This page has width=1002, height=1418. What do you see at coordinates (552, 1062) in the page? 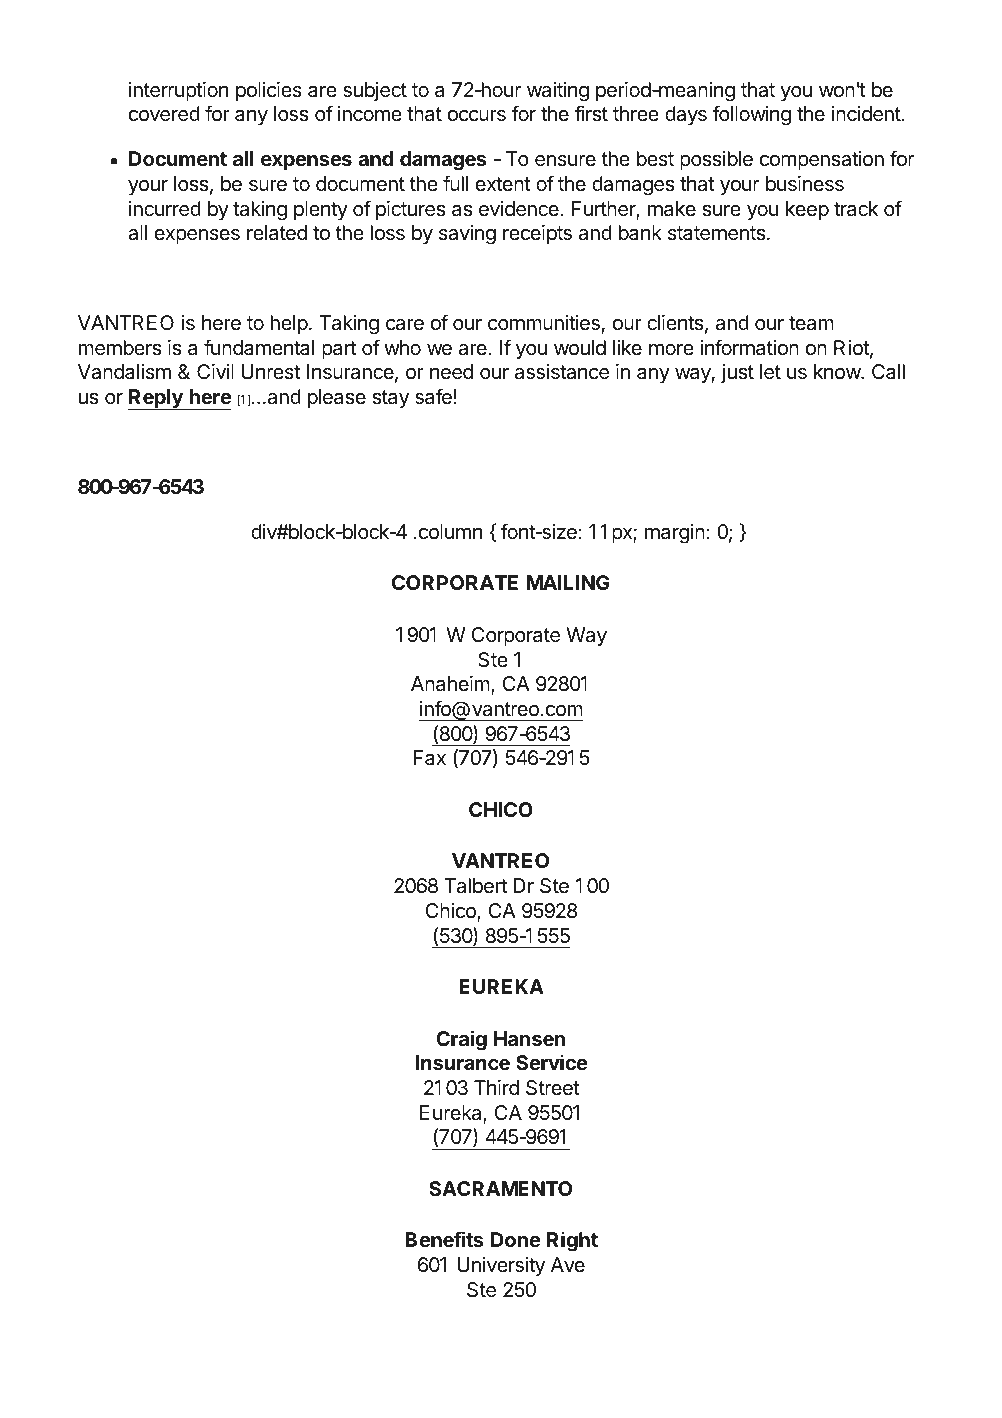
I see `Service` at bounding box center [552, 1062].
